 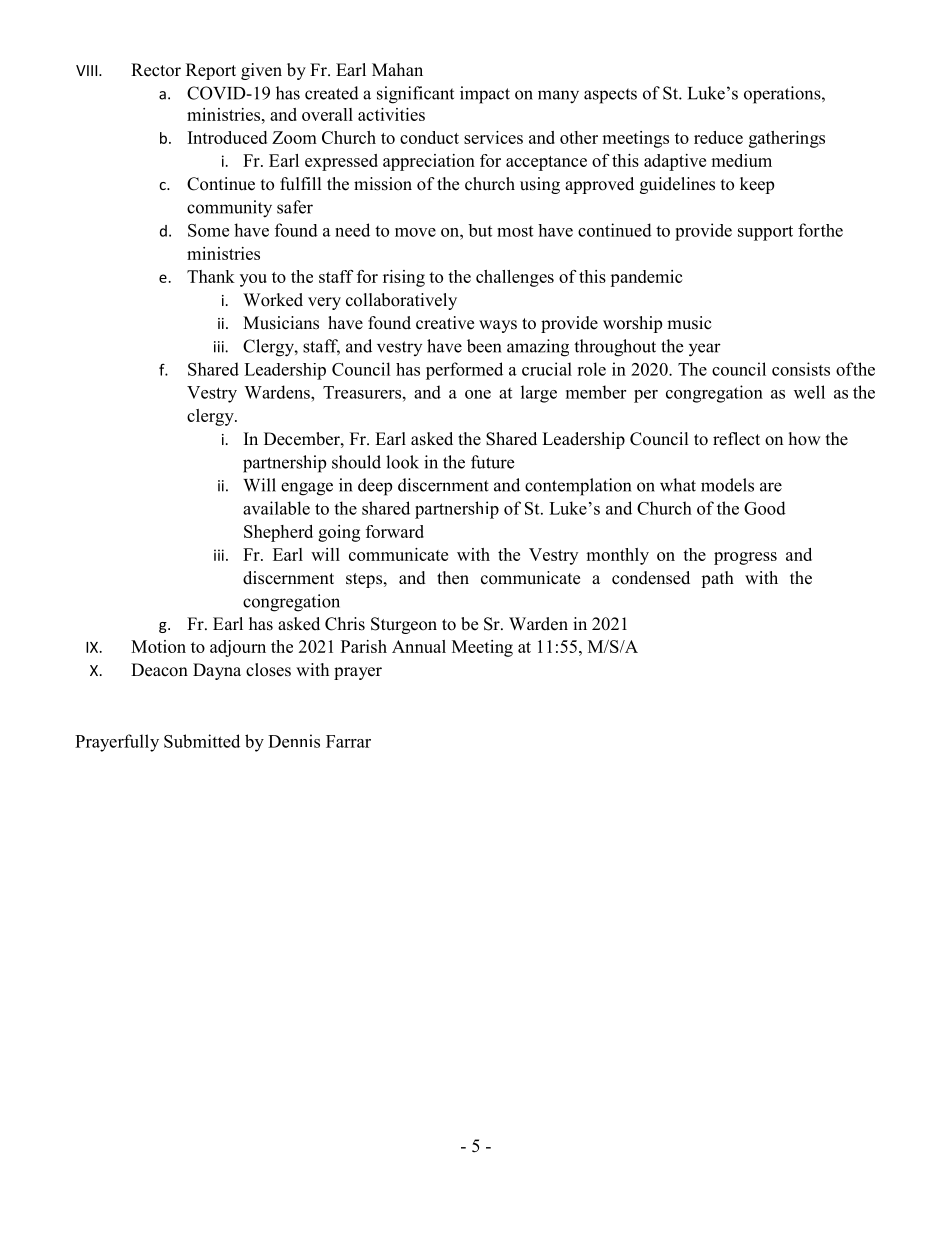 What do you see at coordinates (202, 741) in the screenshot?
I see `Submitted` at bounding box center [202, 741].
